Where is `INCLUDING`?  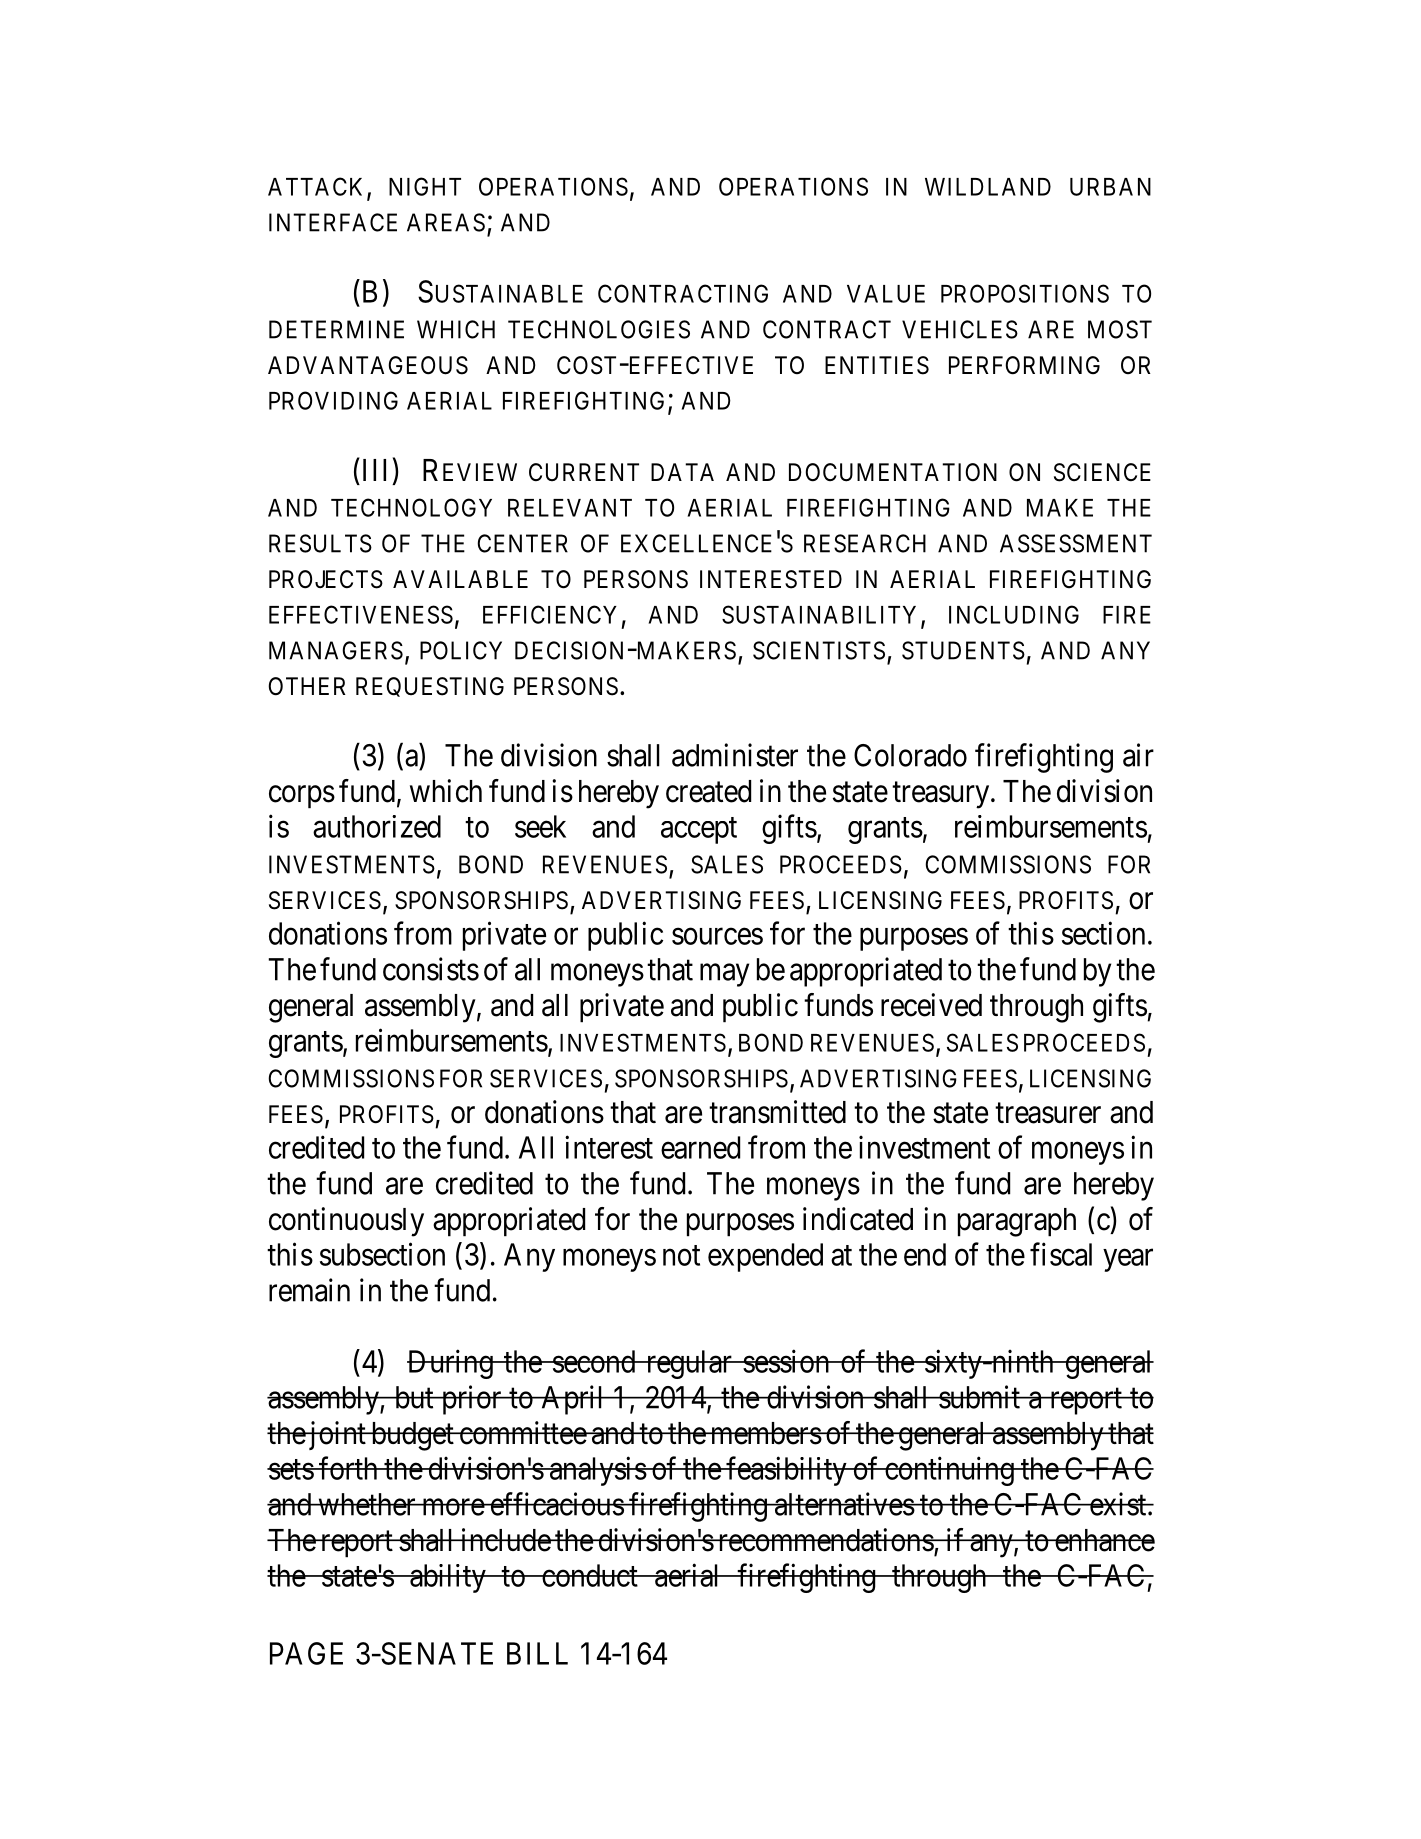 INCLUDING is located at coordinates (1014, 614).
